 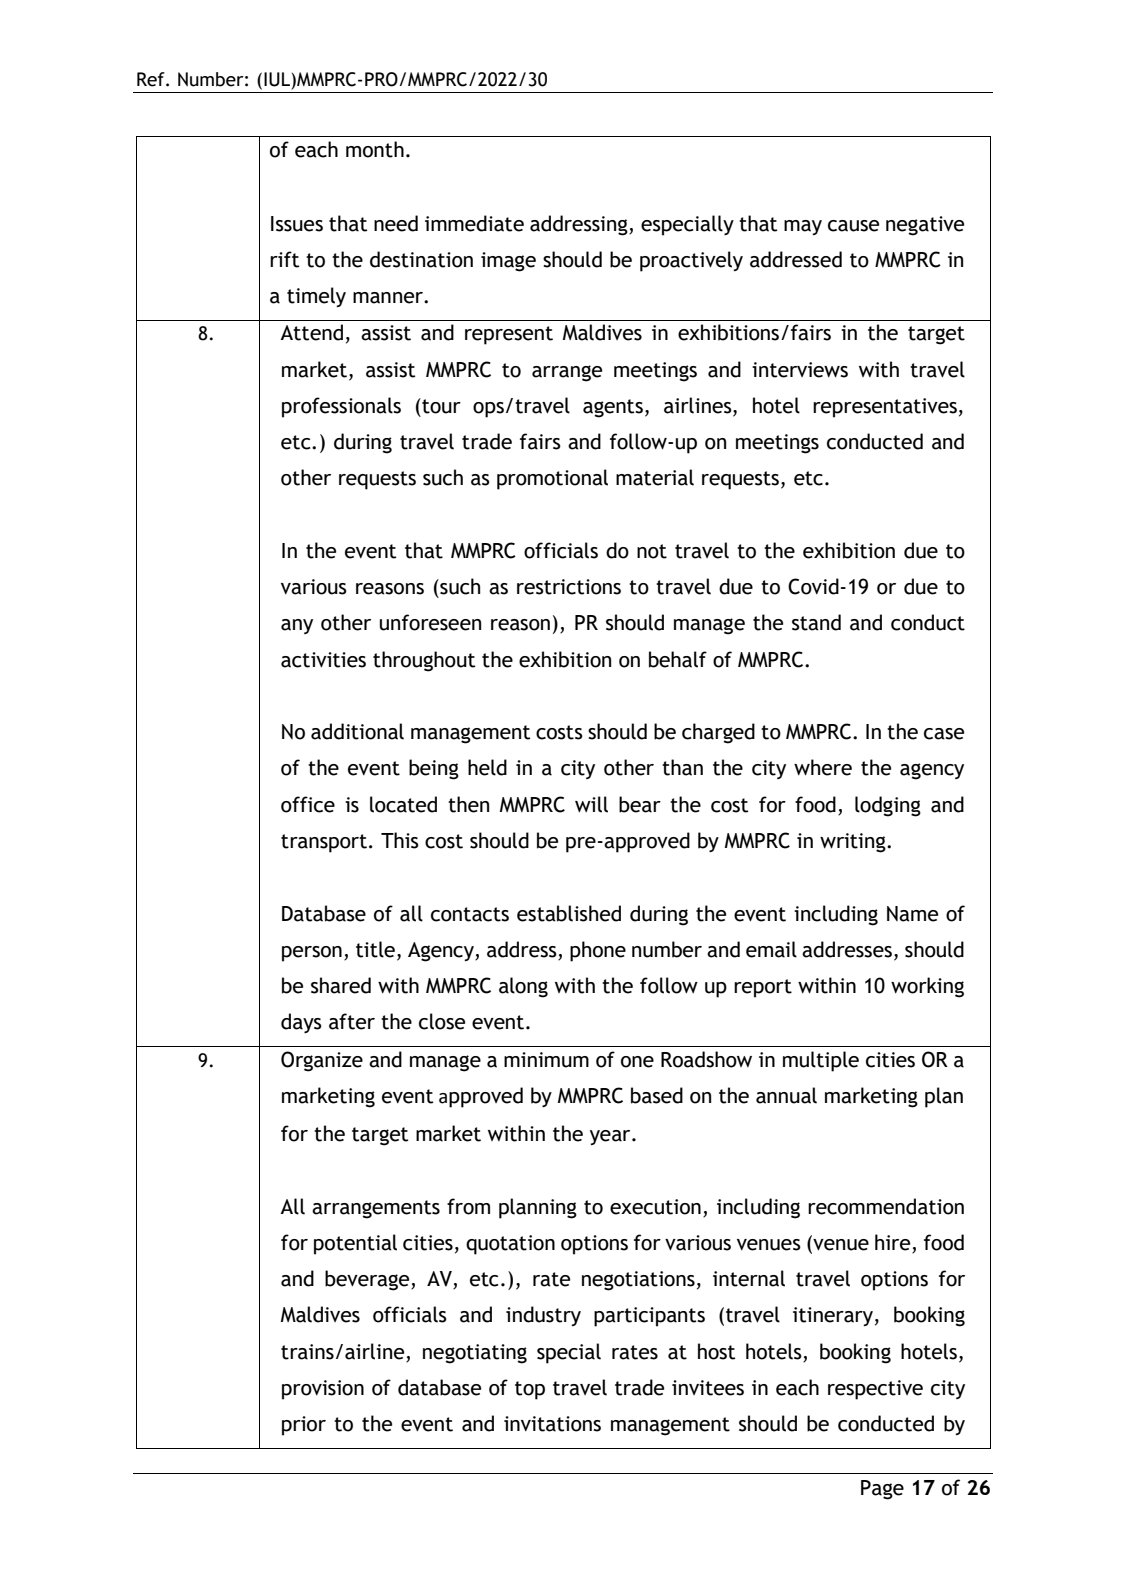 What do you see at coordinates (821, 1061) in the document?
I see `multiple` at bounding box center [821, 1061].
